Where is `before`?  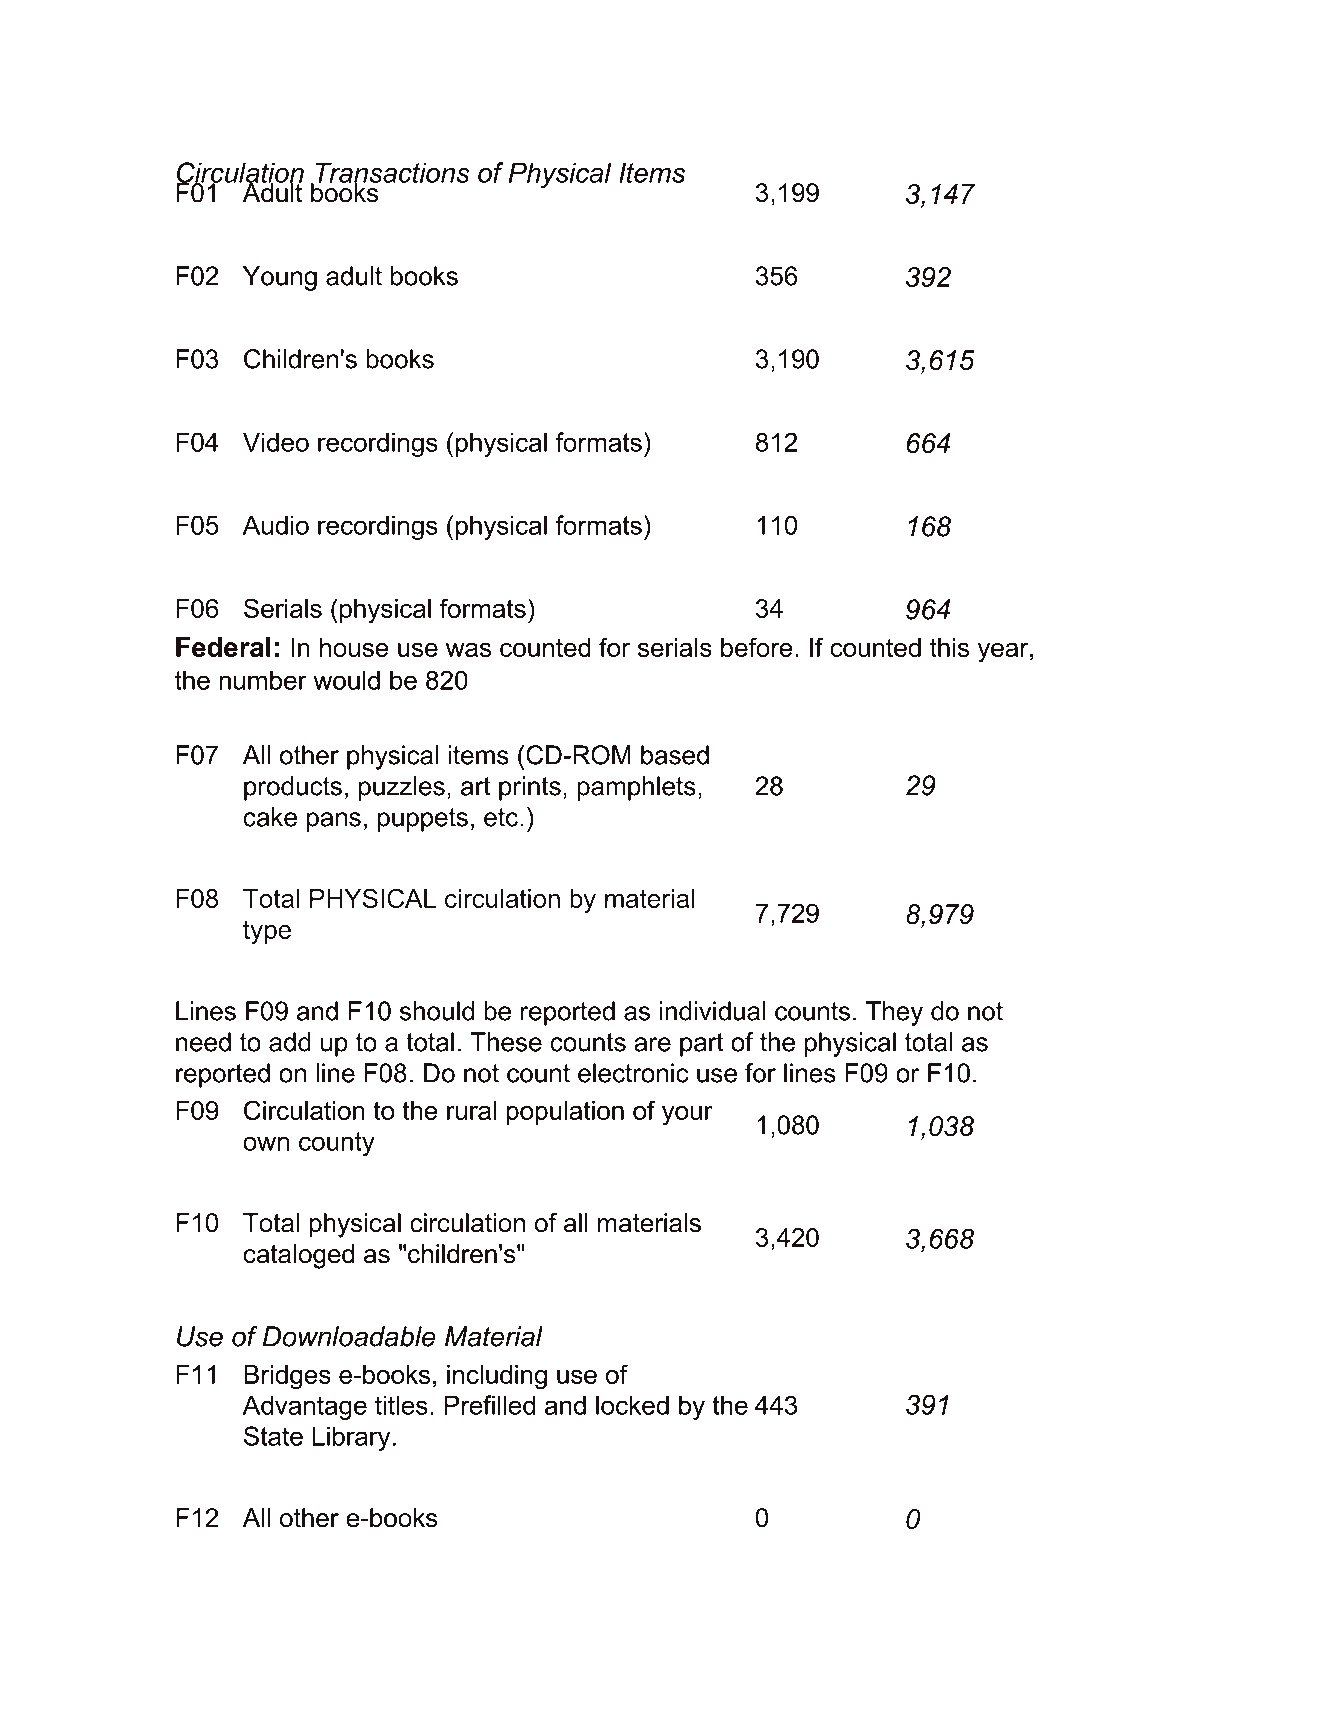 before is located at coordinates (757, 647).
